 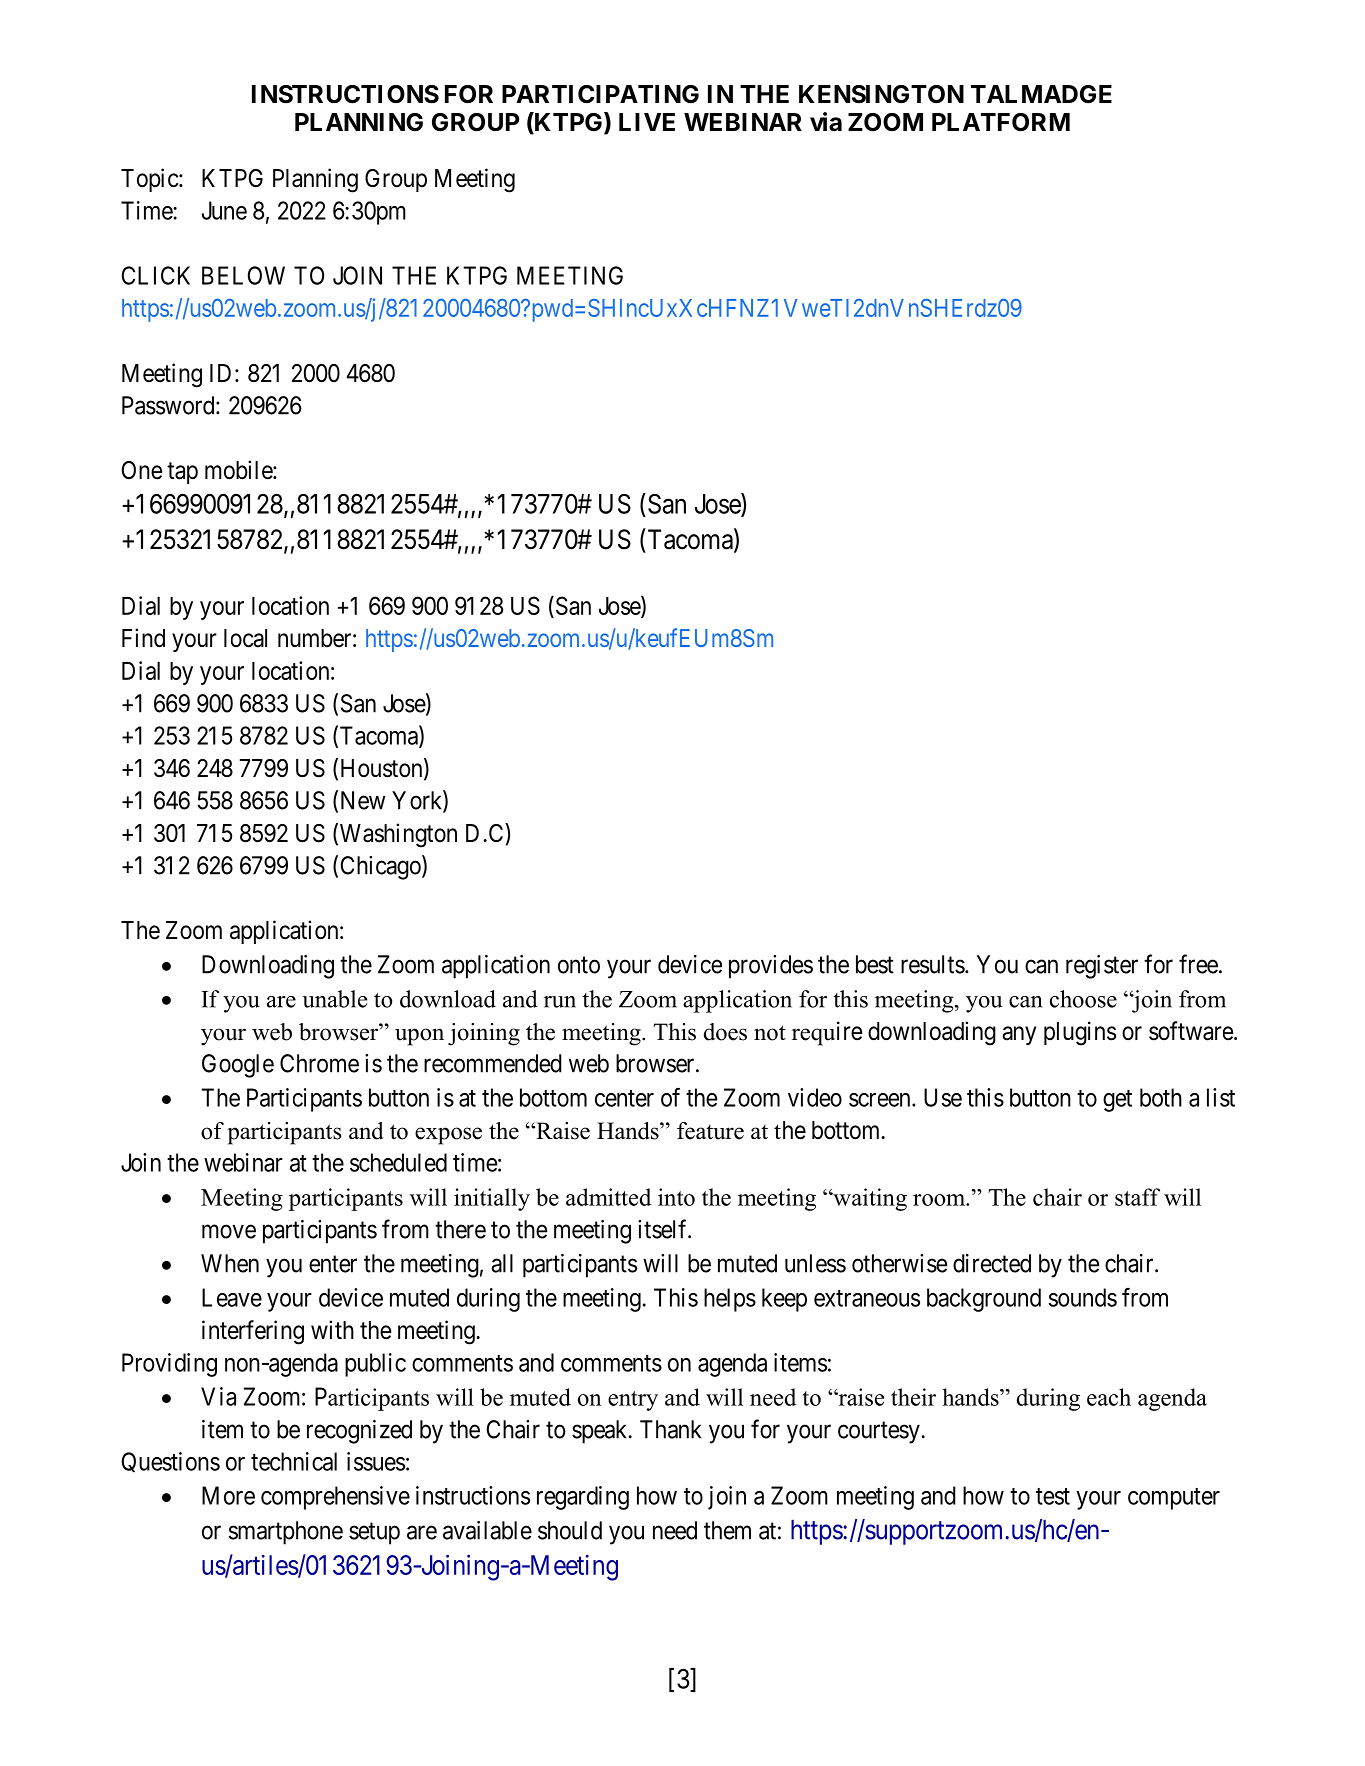 What do you see at coordinates (182, 473) in the screenshot?
I see `tap` at bounding box center [182, 473].
